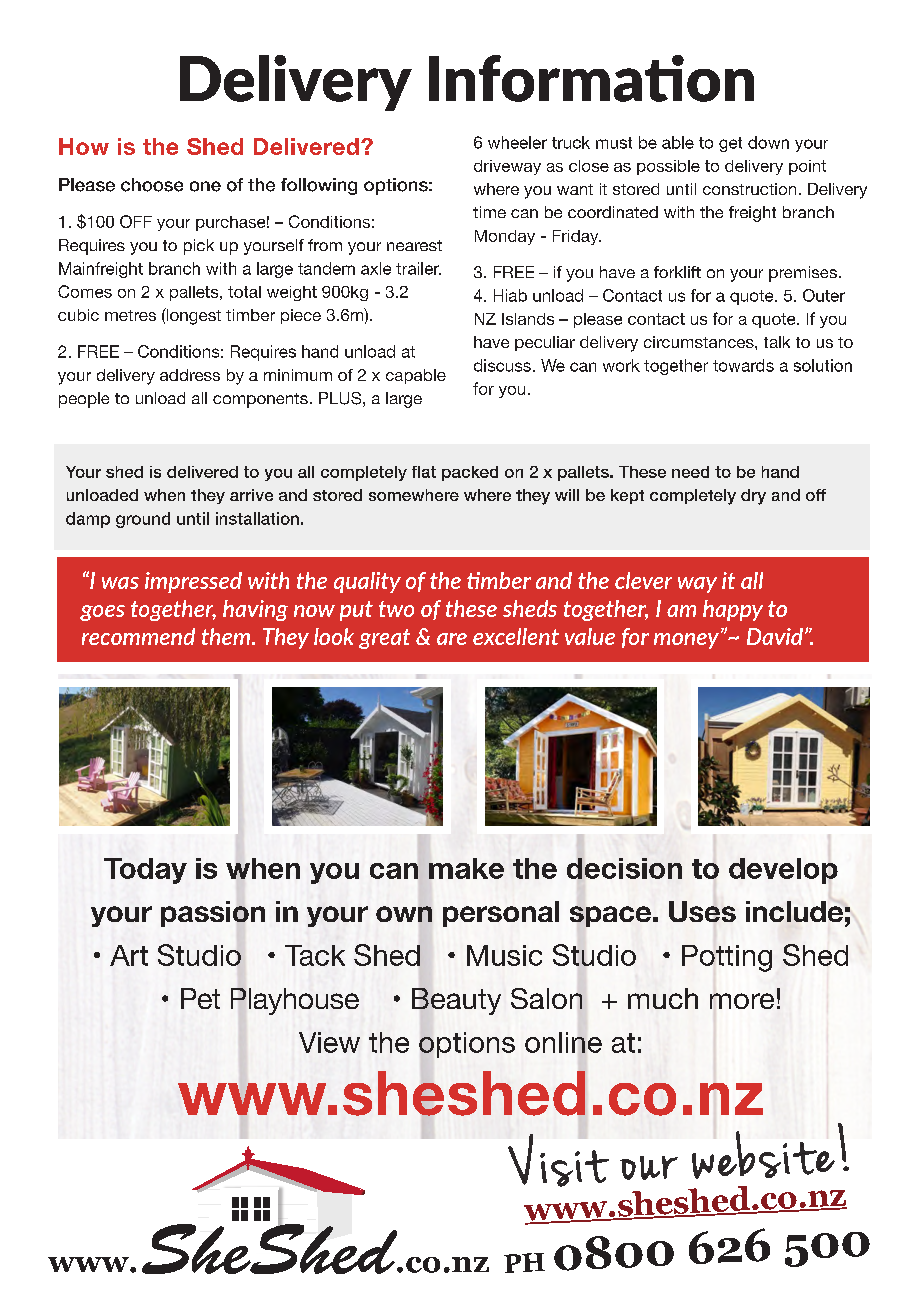  I want to click on down, so click(768, 142).
